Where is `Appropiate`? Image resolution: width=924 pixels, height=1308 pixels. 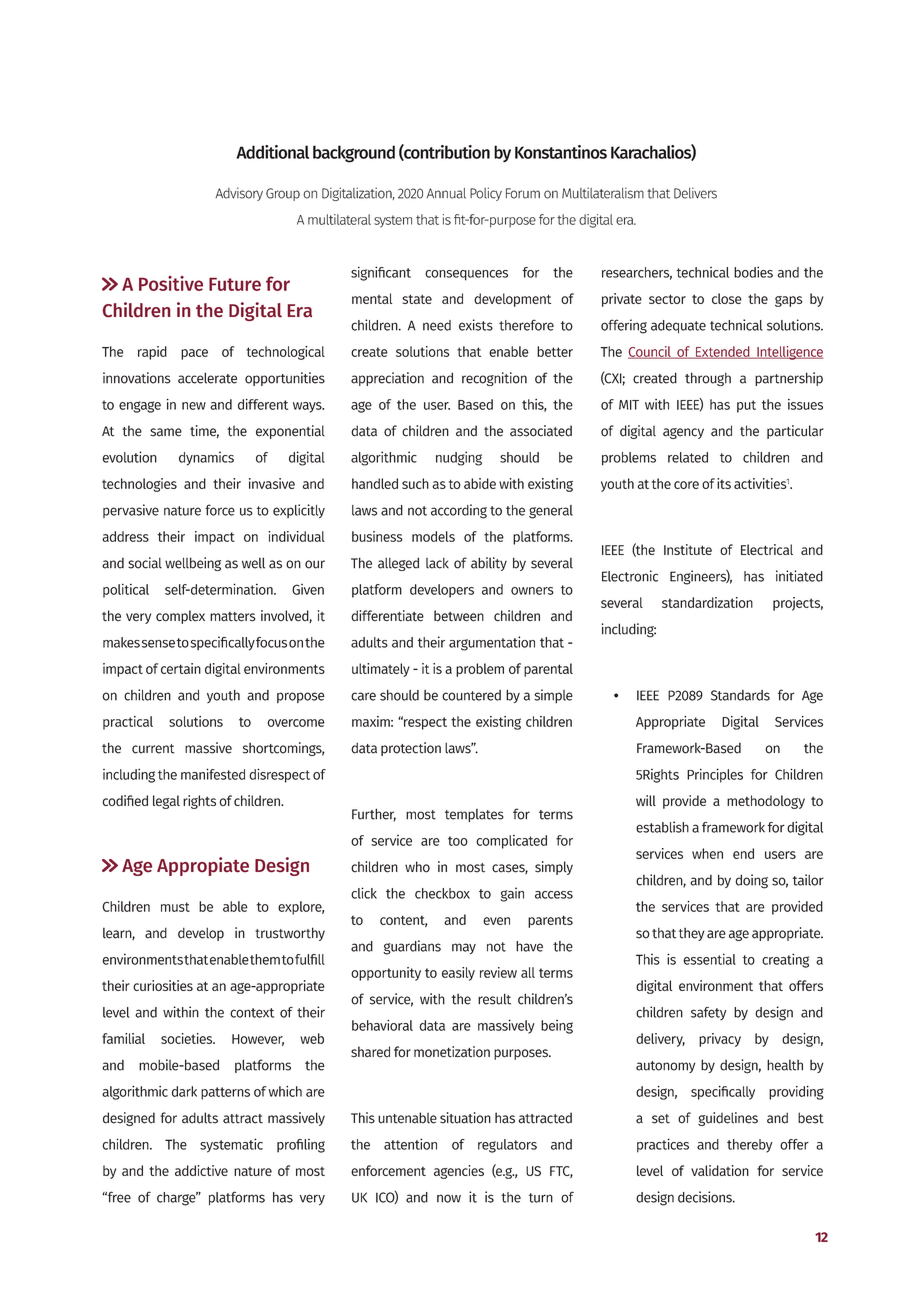
Appropiate is located at coordinates (203, 866).
